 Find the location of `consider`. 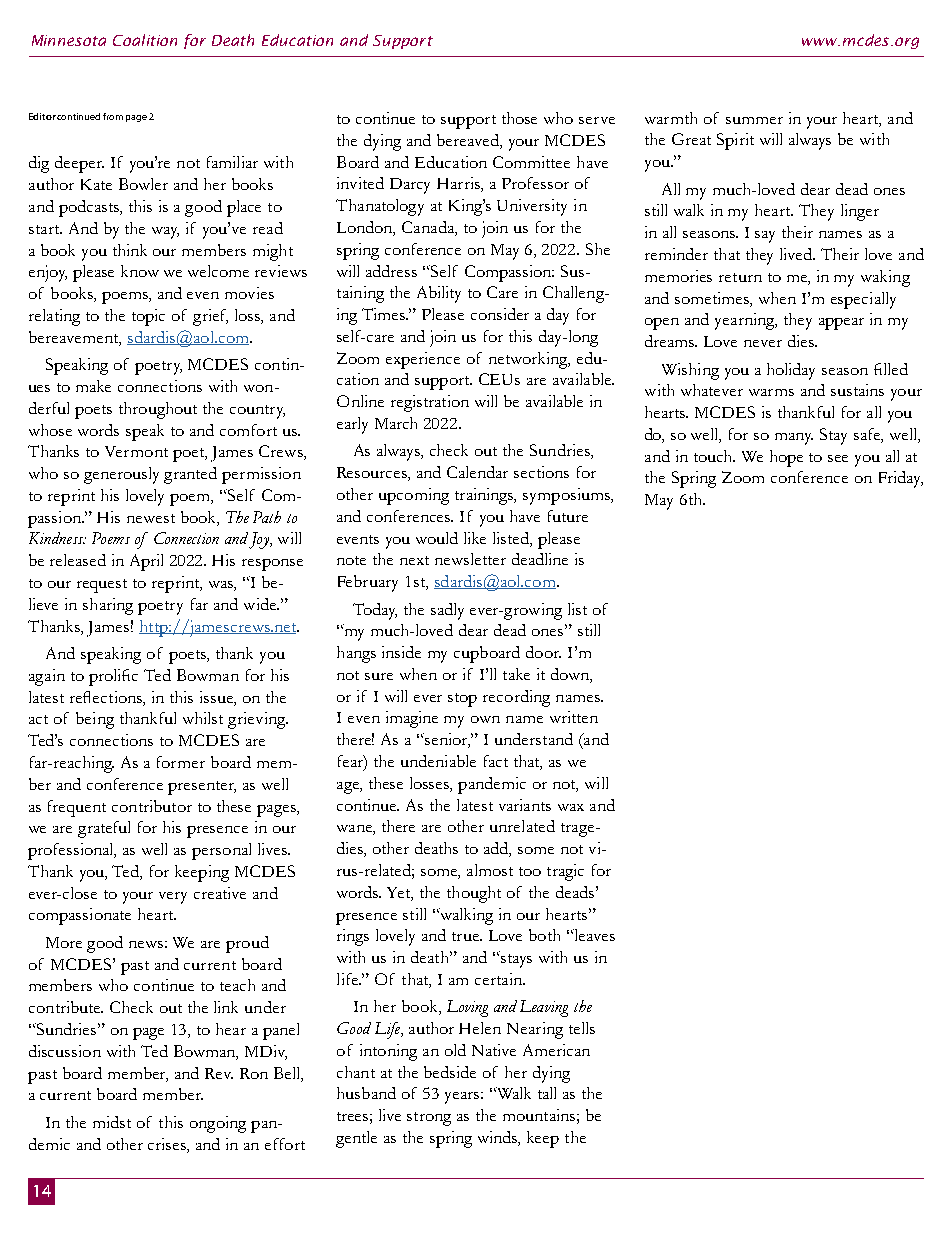

consider is located at coordinates (500, 314).
